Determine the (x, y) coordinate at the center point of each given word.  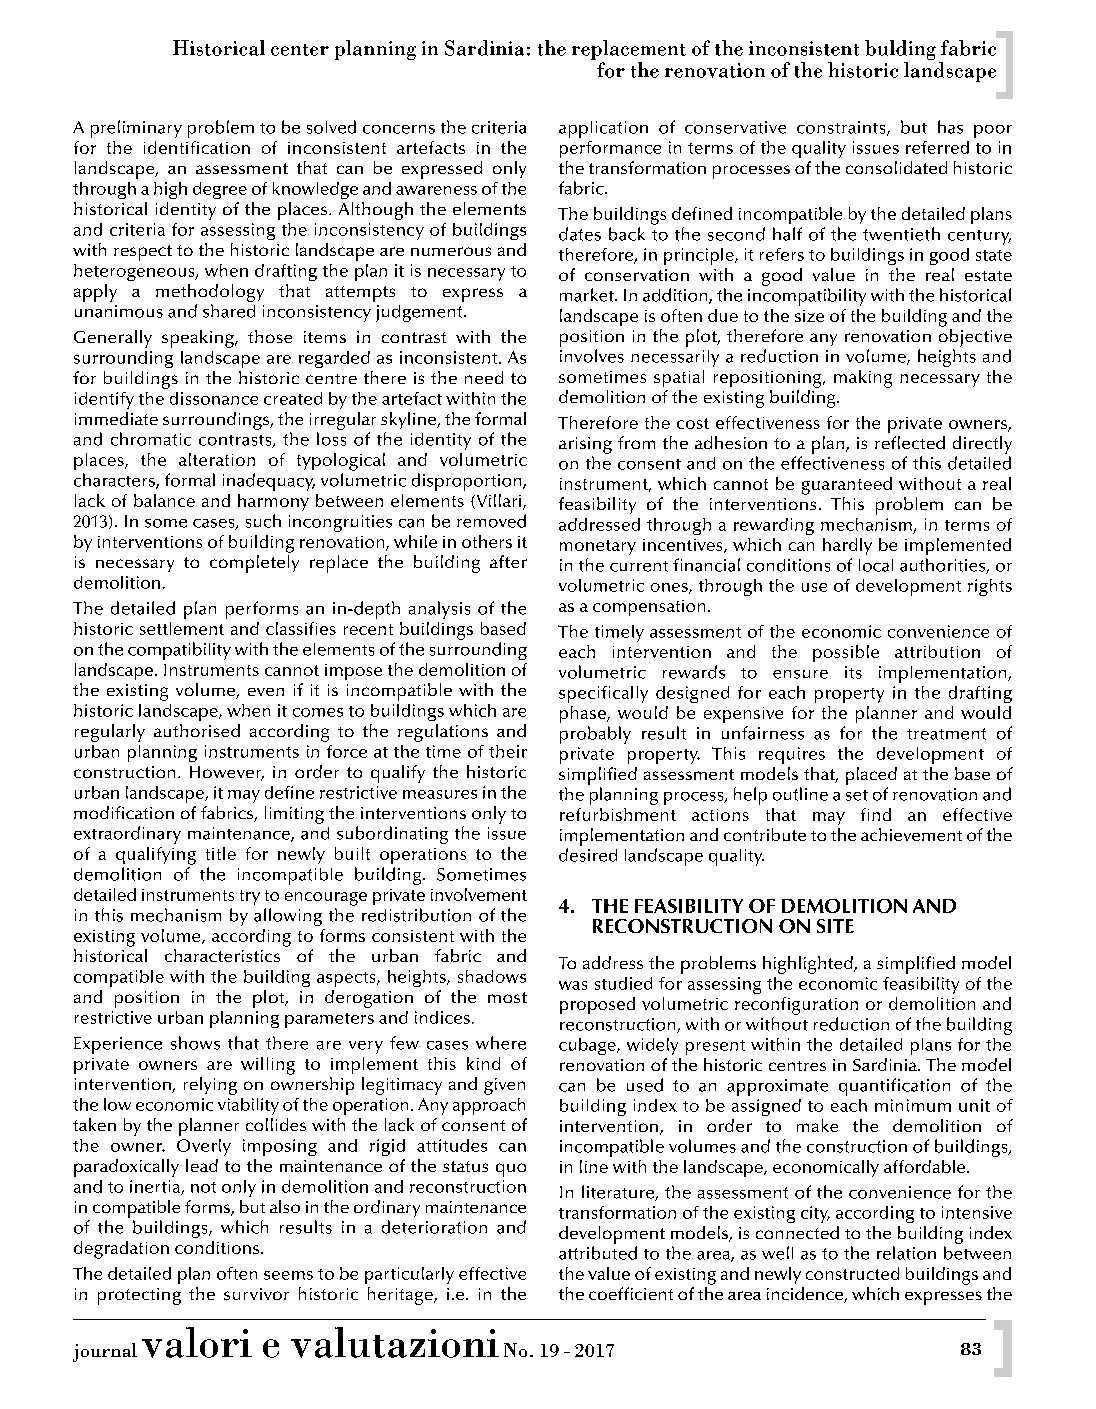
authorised (197, 730)
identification (197, 147)
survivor (256, 1294)
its (853, 672)
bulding (900, 51)
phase (584, 714)
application (603, 129)
